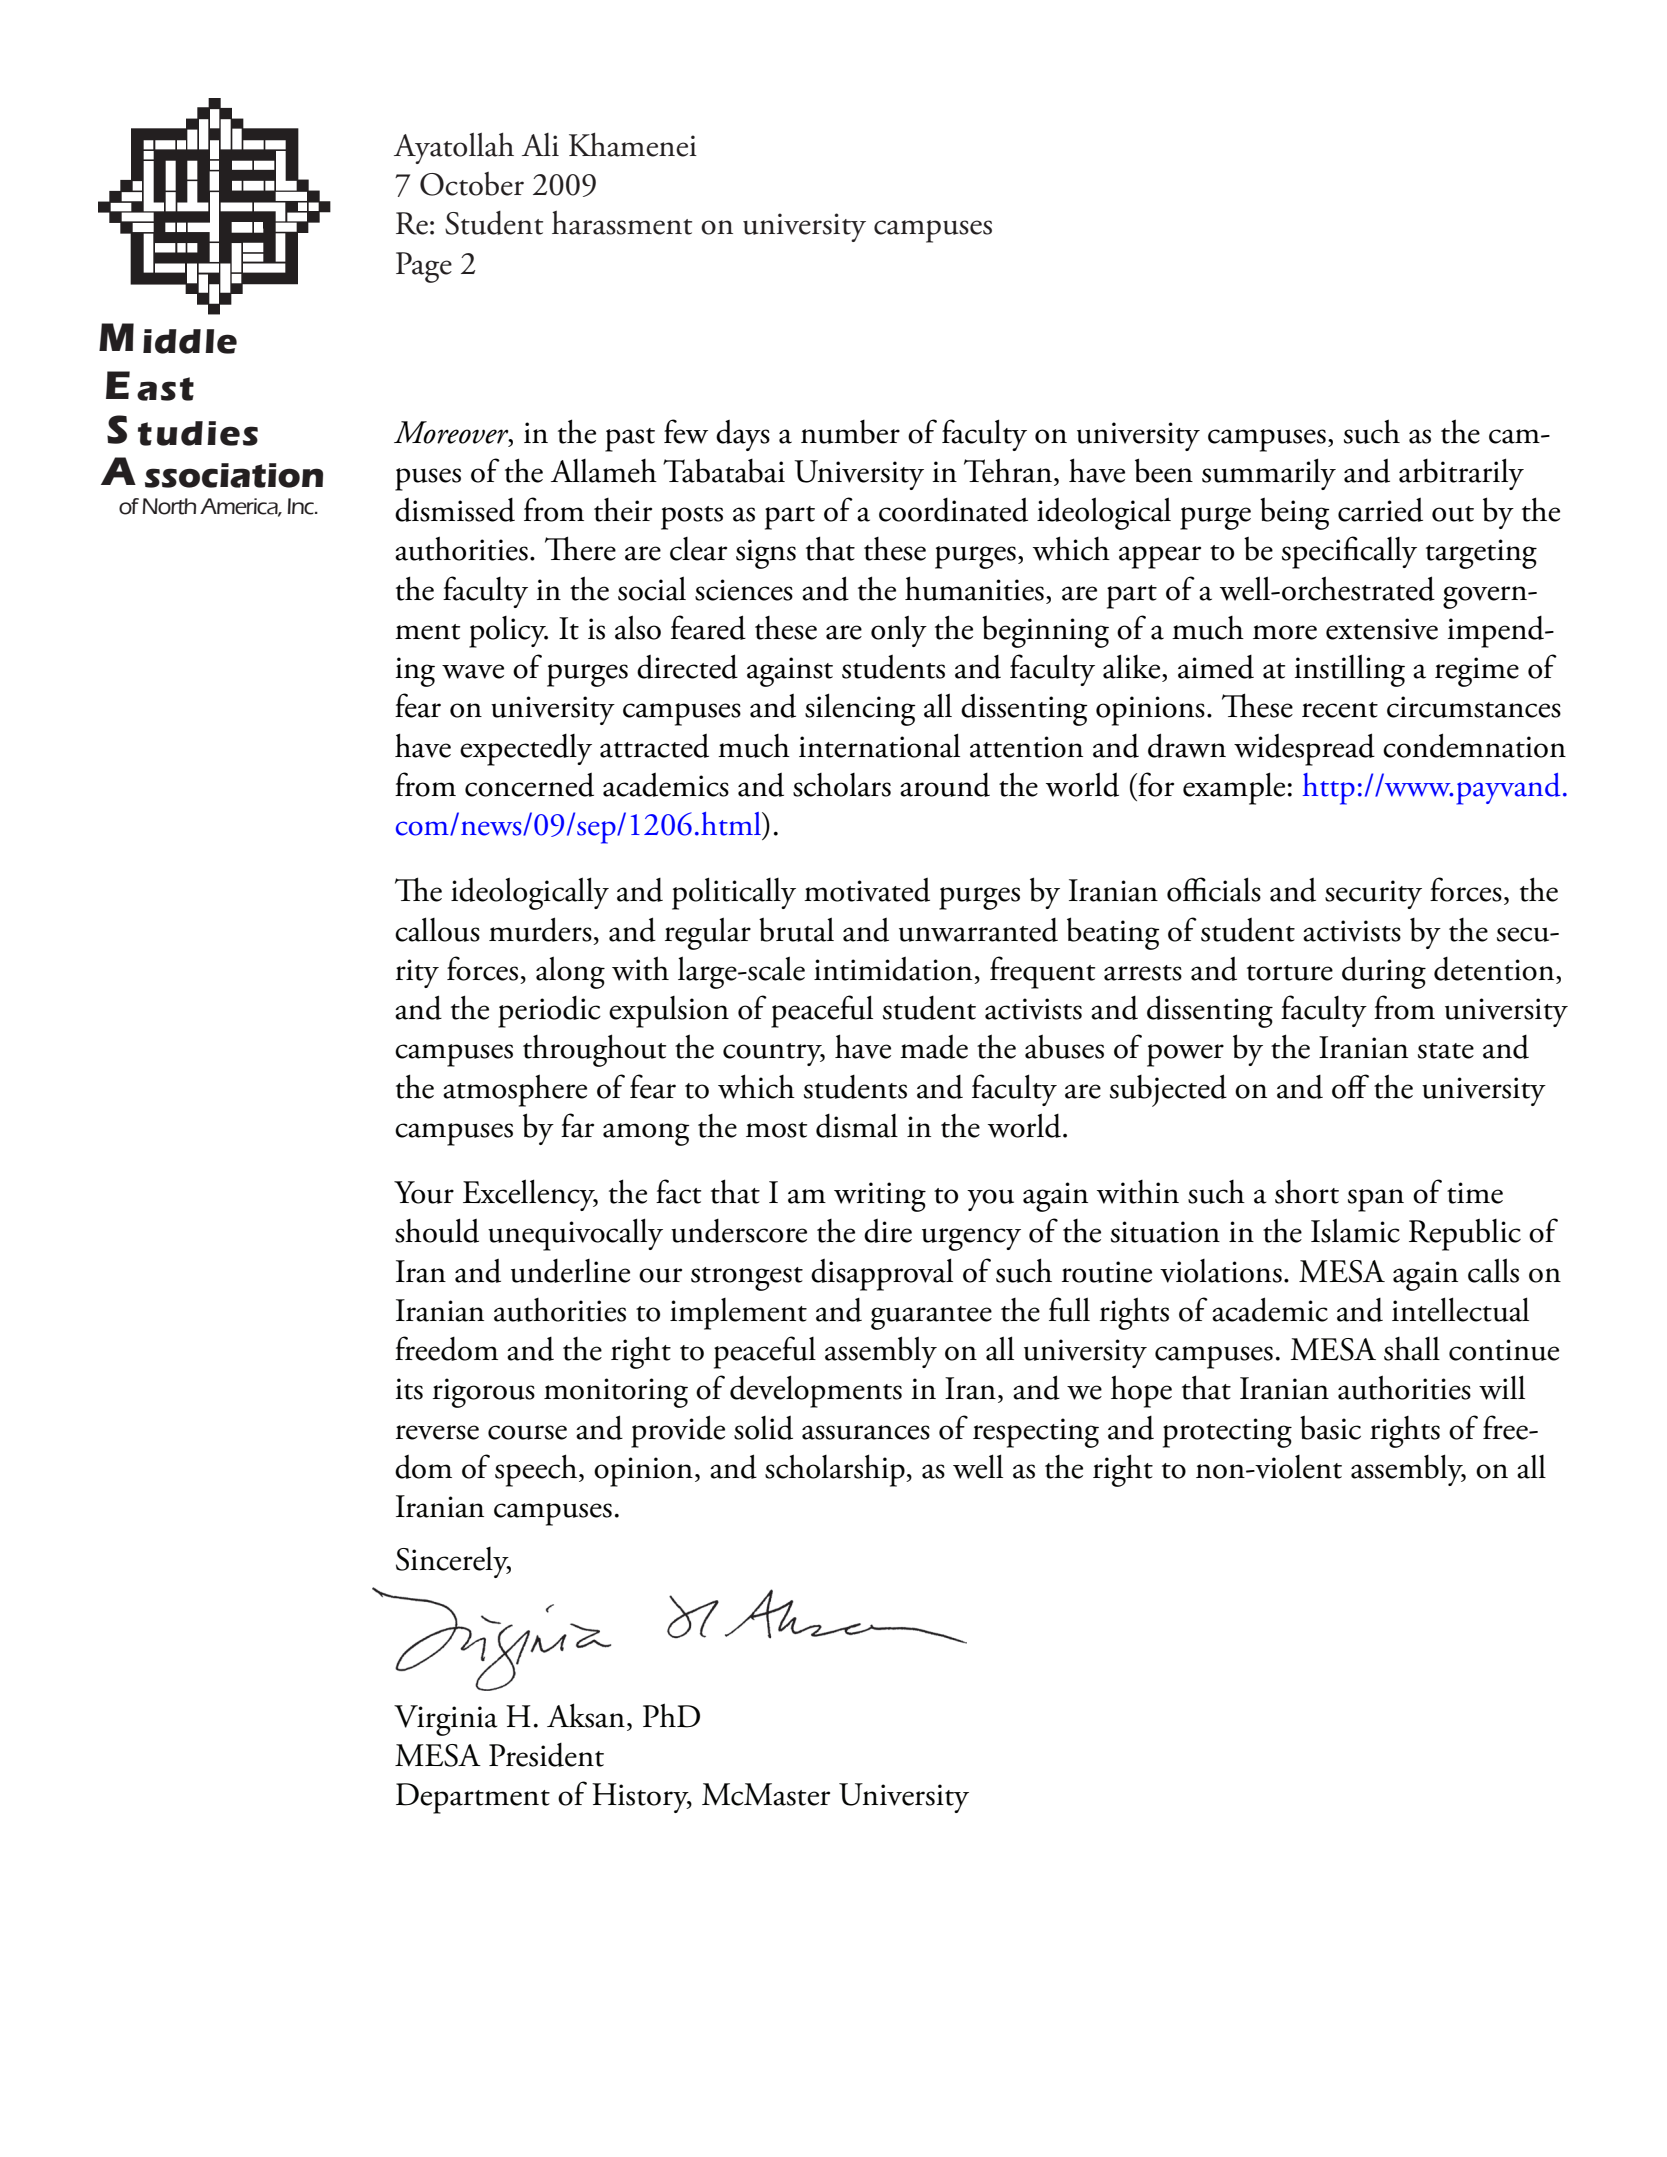 The width and height of the screenshot is (1667, 2157). Describe the element at coordinates (931, 1318) in the screenshot. I see `guarantee` at that location.
